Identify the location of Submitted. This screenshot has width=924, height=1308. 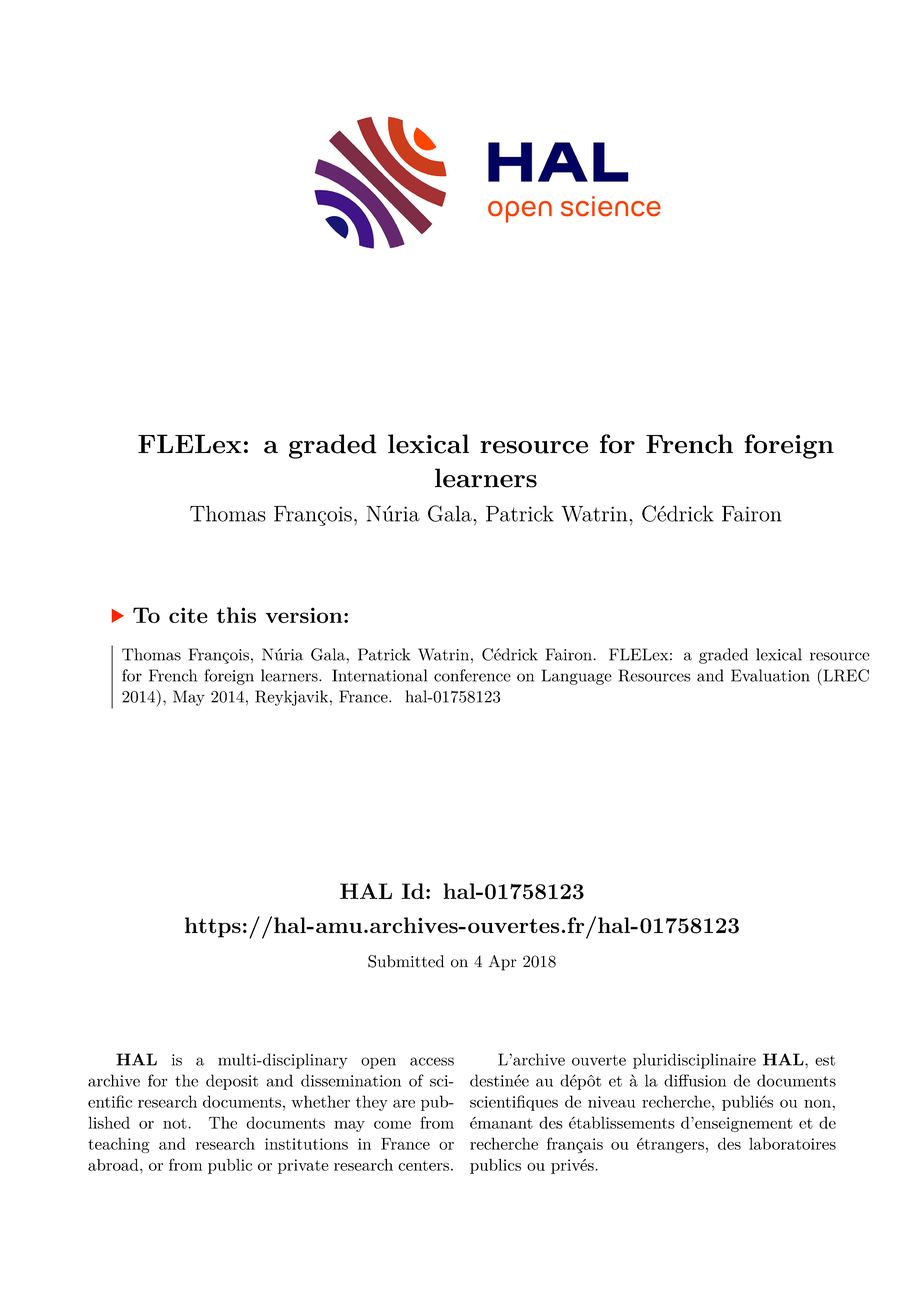
(406, 961).
